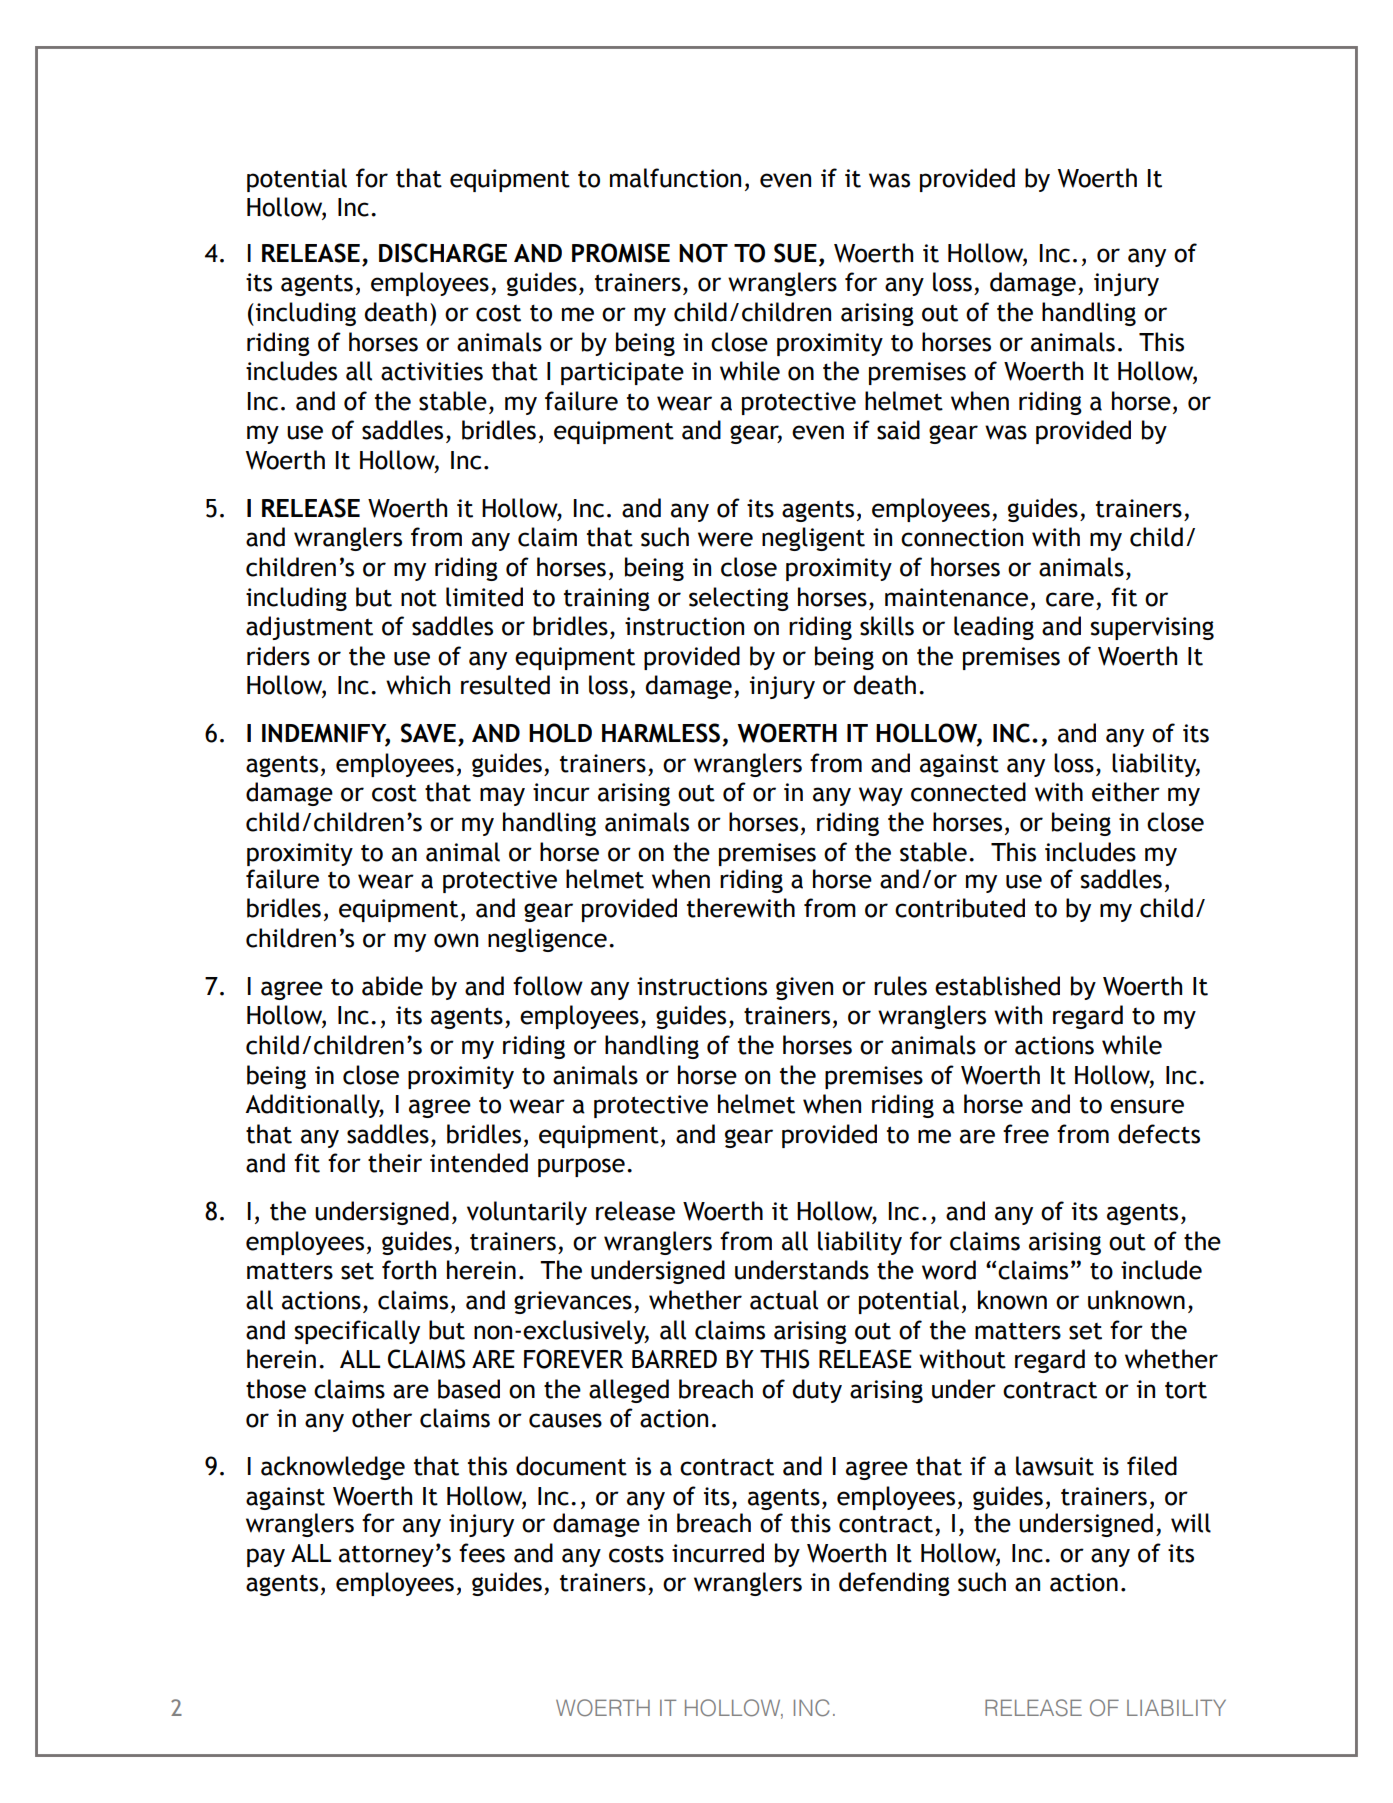 This screenshot has width=1393, height=1803. Describe the element at coordinates (395, 1163) in the screenshot. I see `their` at that location.
